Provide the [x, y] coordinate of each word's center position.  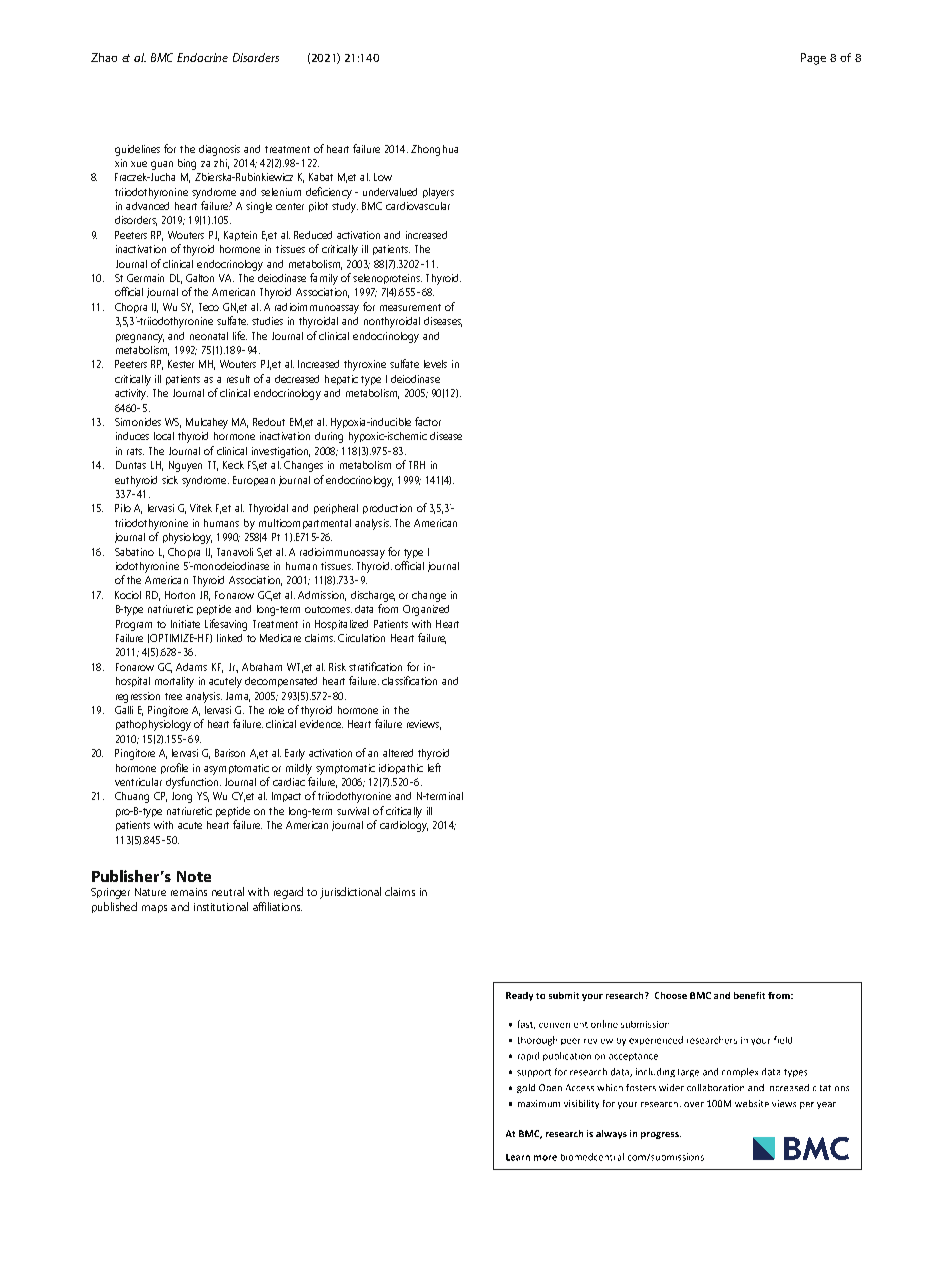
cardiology [404, 826]
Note [194, 876]
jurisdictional [350, 893]
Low [383, 177]
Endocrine [202, 57]
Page [813, 59]
